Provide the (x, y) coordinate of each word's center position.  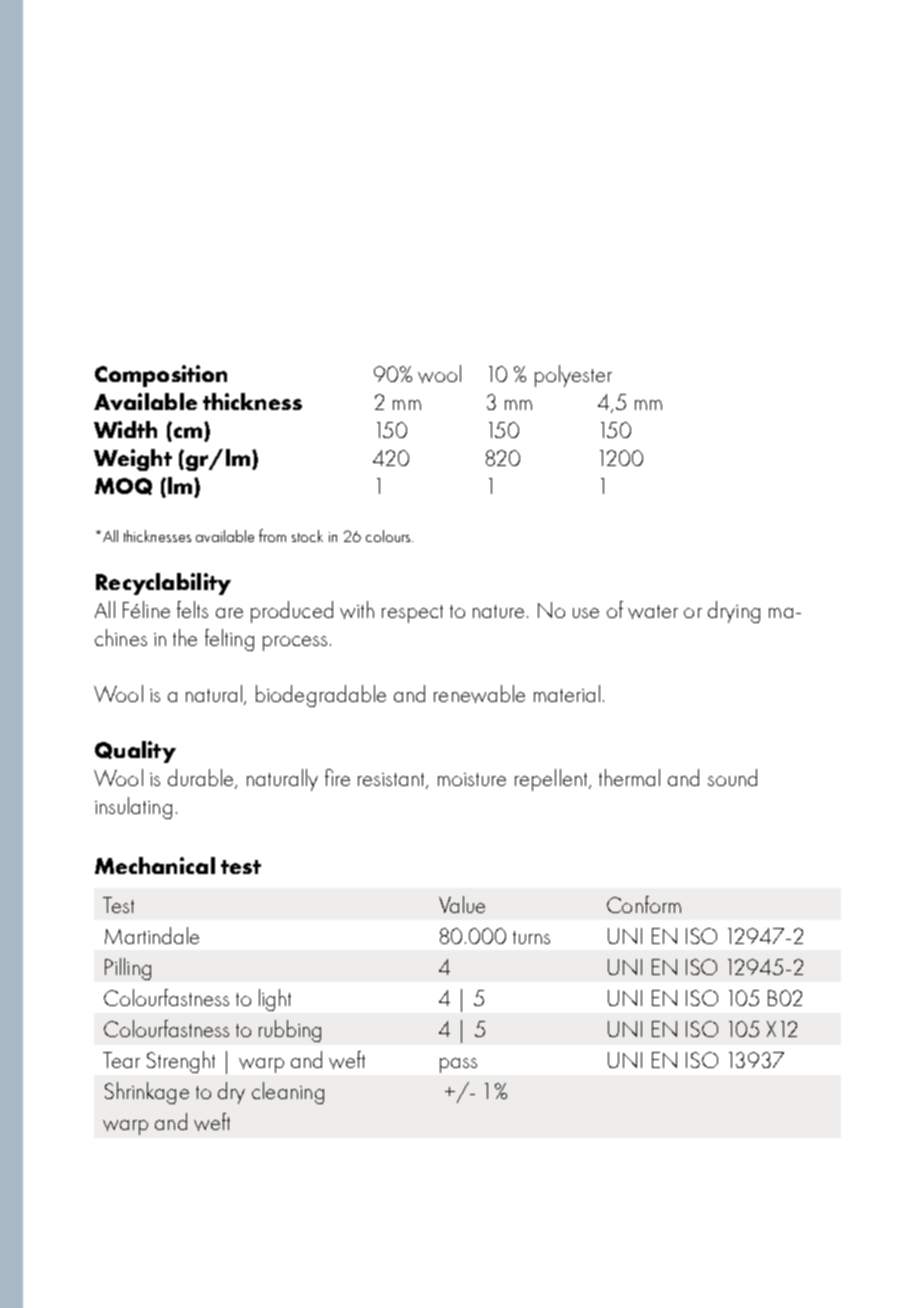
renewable (479, 694)
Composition (161, 376)
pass (458, 1065)
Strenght (181, 1062)
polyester (573, 376)
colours (389, 536)
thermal (629, 777)
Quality (135, 752)
